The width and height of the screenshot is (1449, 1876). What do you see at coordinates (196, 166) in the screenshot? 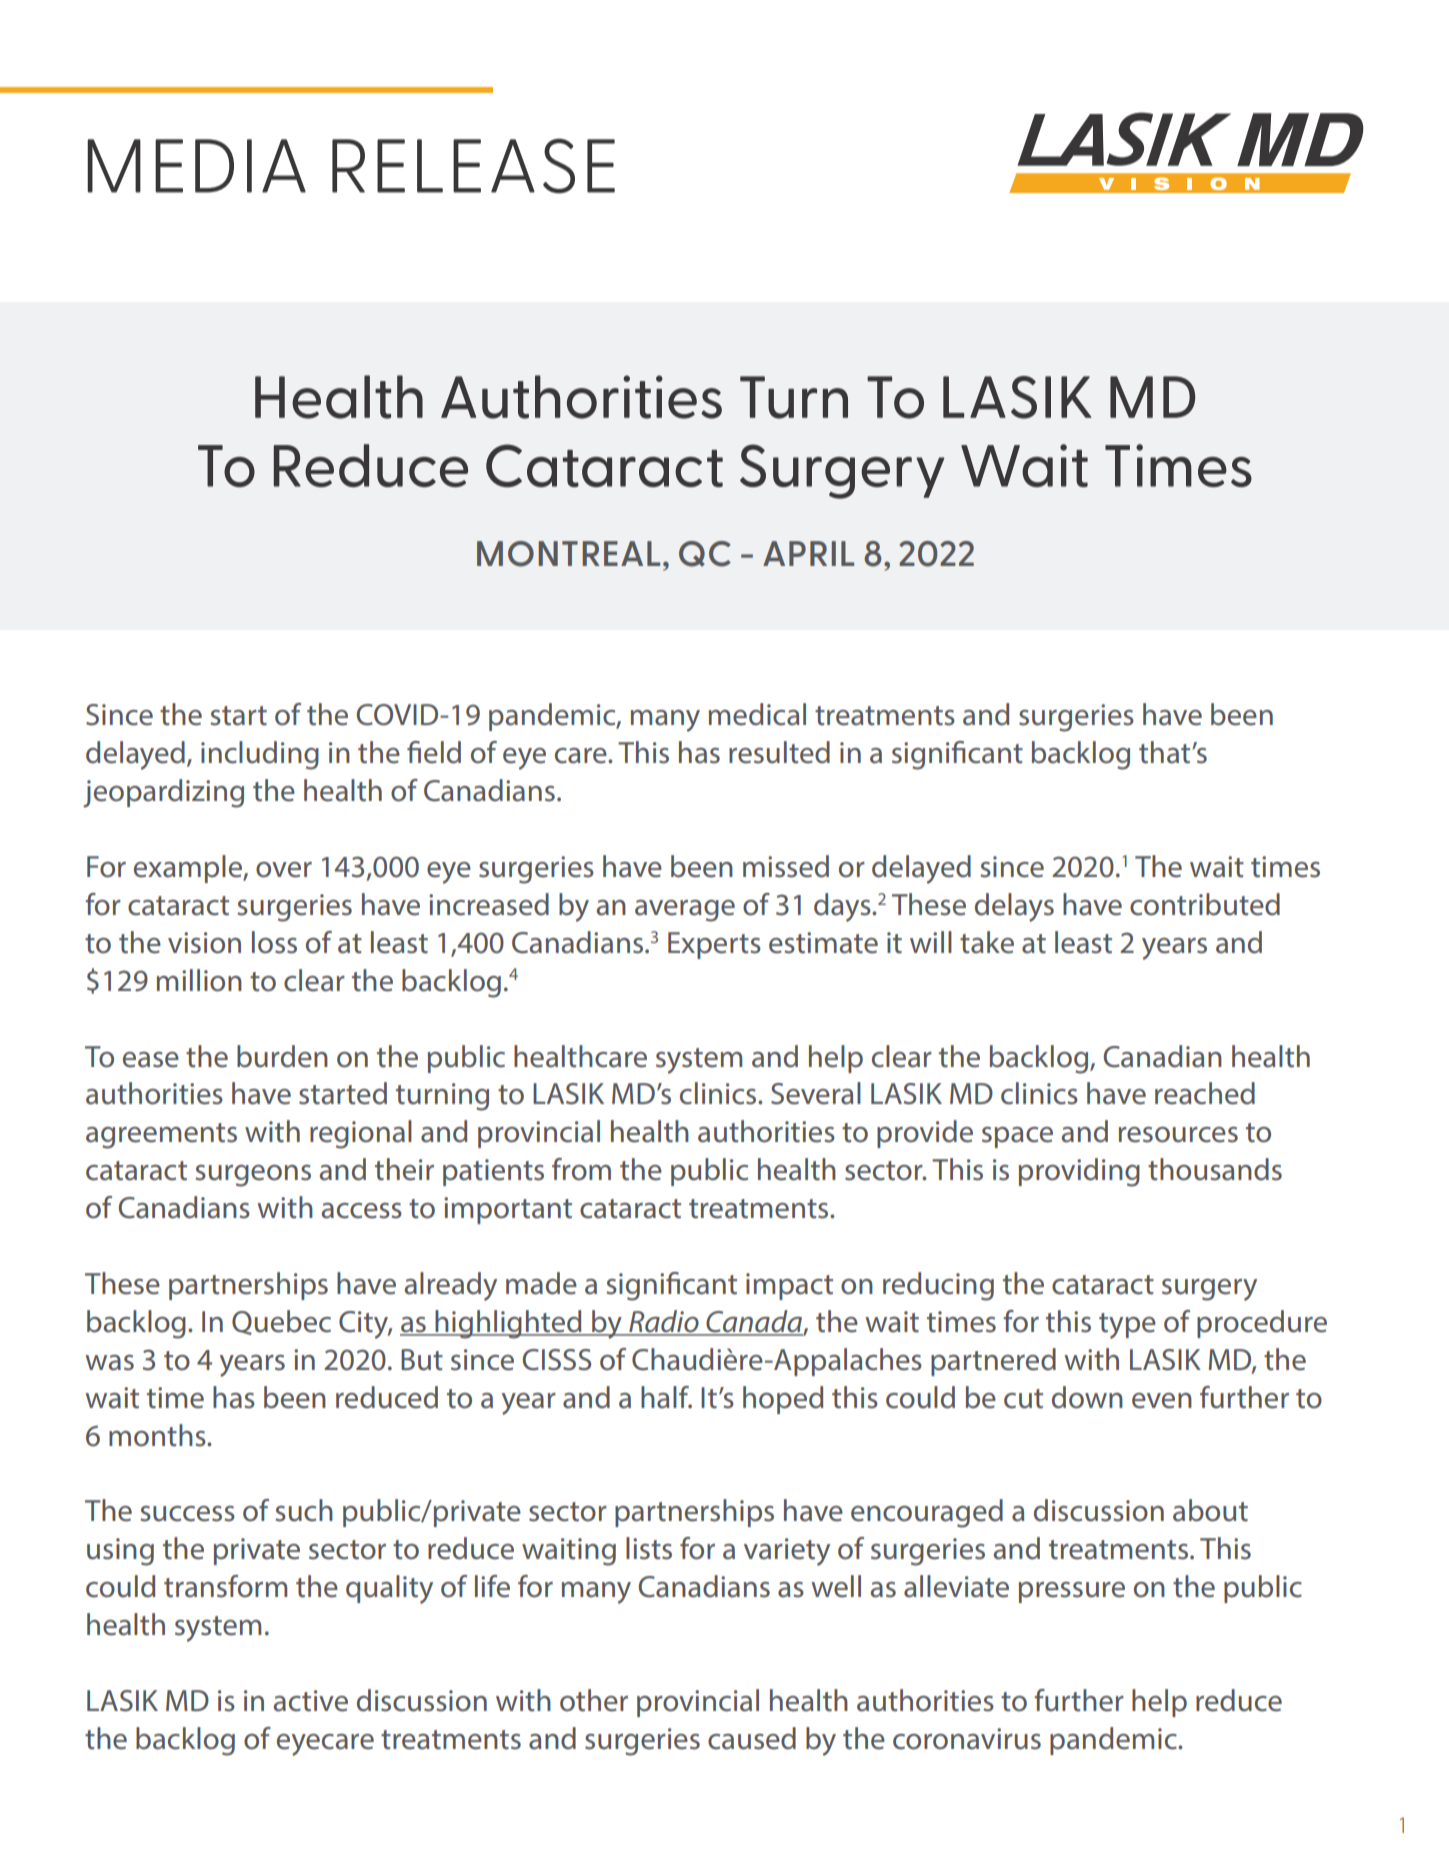
I see `MEDIA` at bounding box center [196, 166].
